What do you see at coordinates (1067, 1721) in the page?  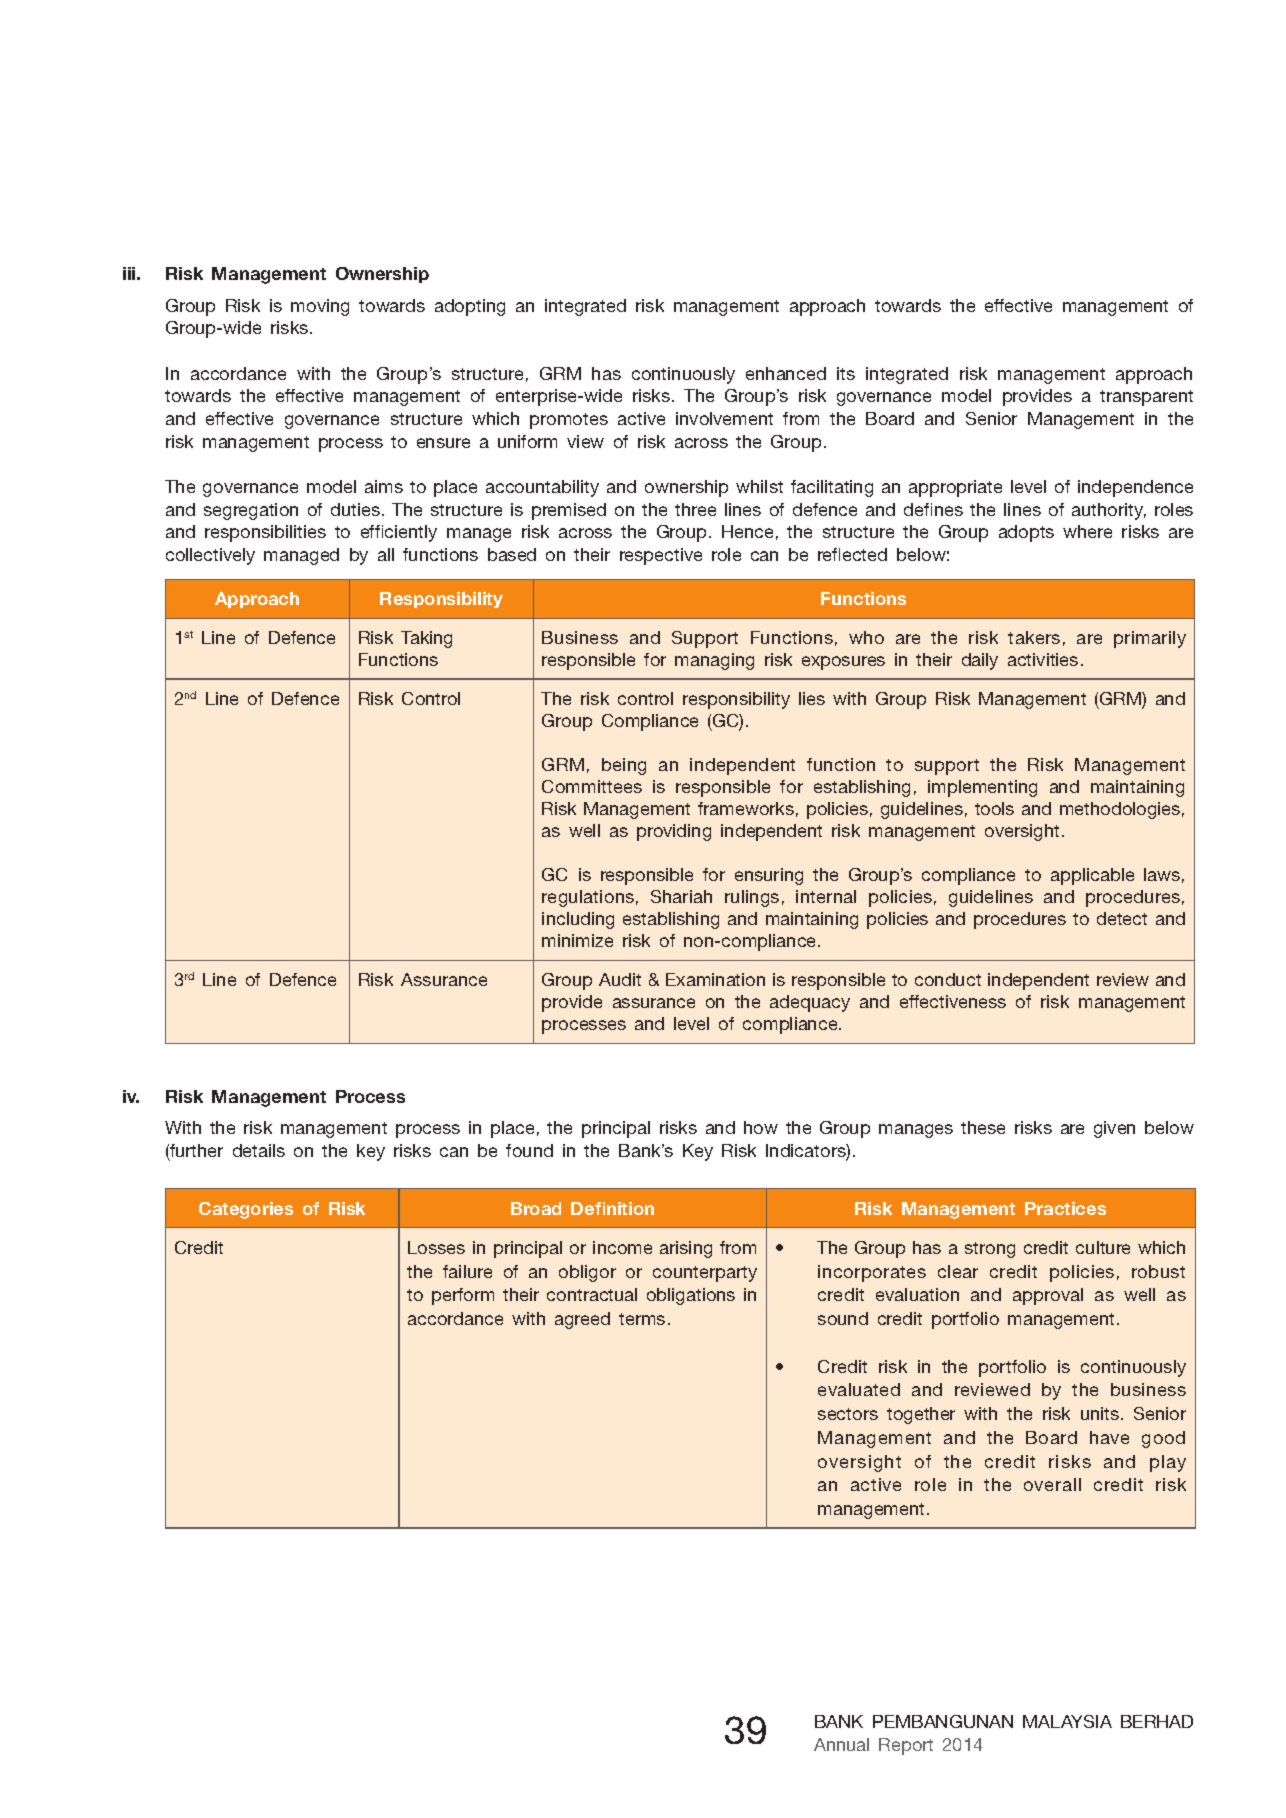 I see `malaysia` at bounding box center [1067, 1721].
